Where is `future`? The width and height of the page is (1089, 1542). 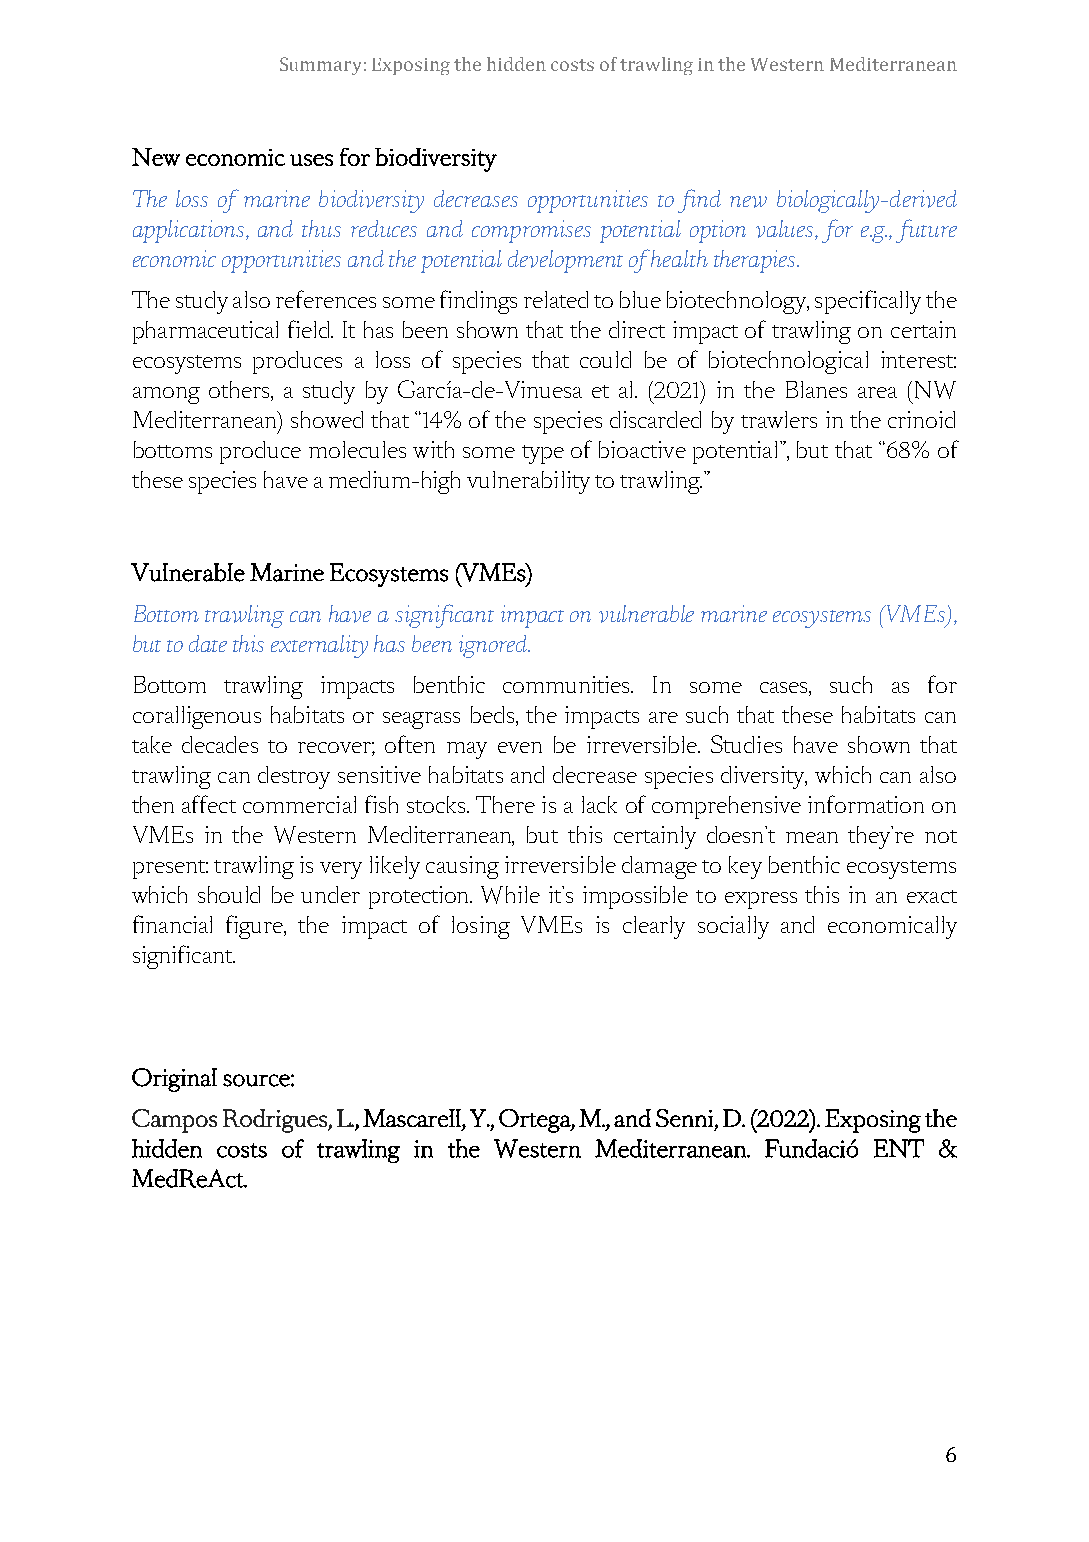
future is located at coordinates (926, 231).
